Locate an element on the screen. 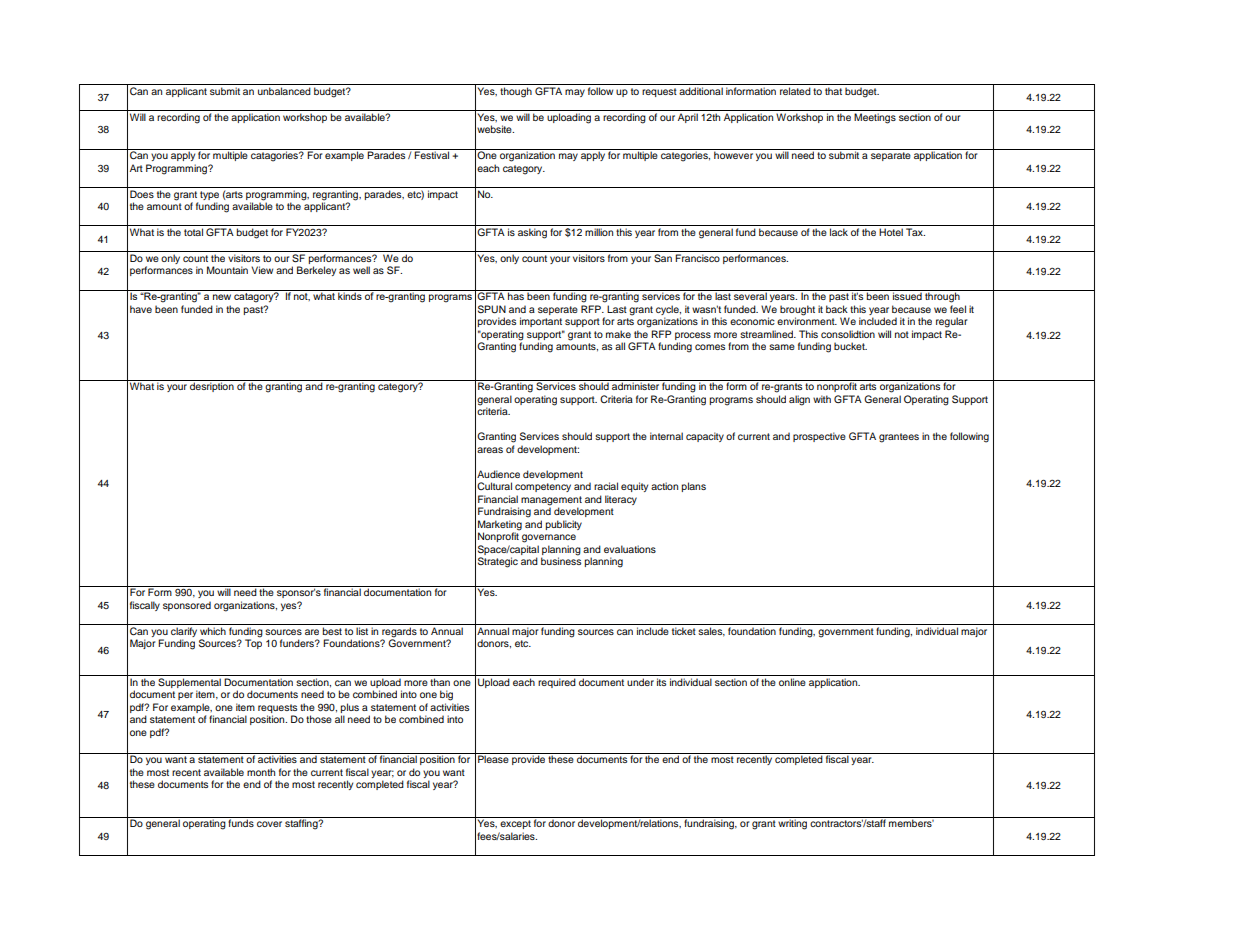 The width and height of the screenshot is (1233, 952). prospective is located at coordinates (819, 437).
